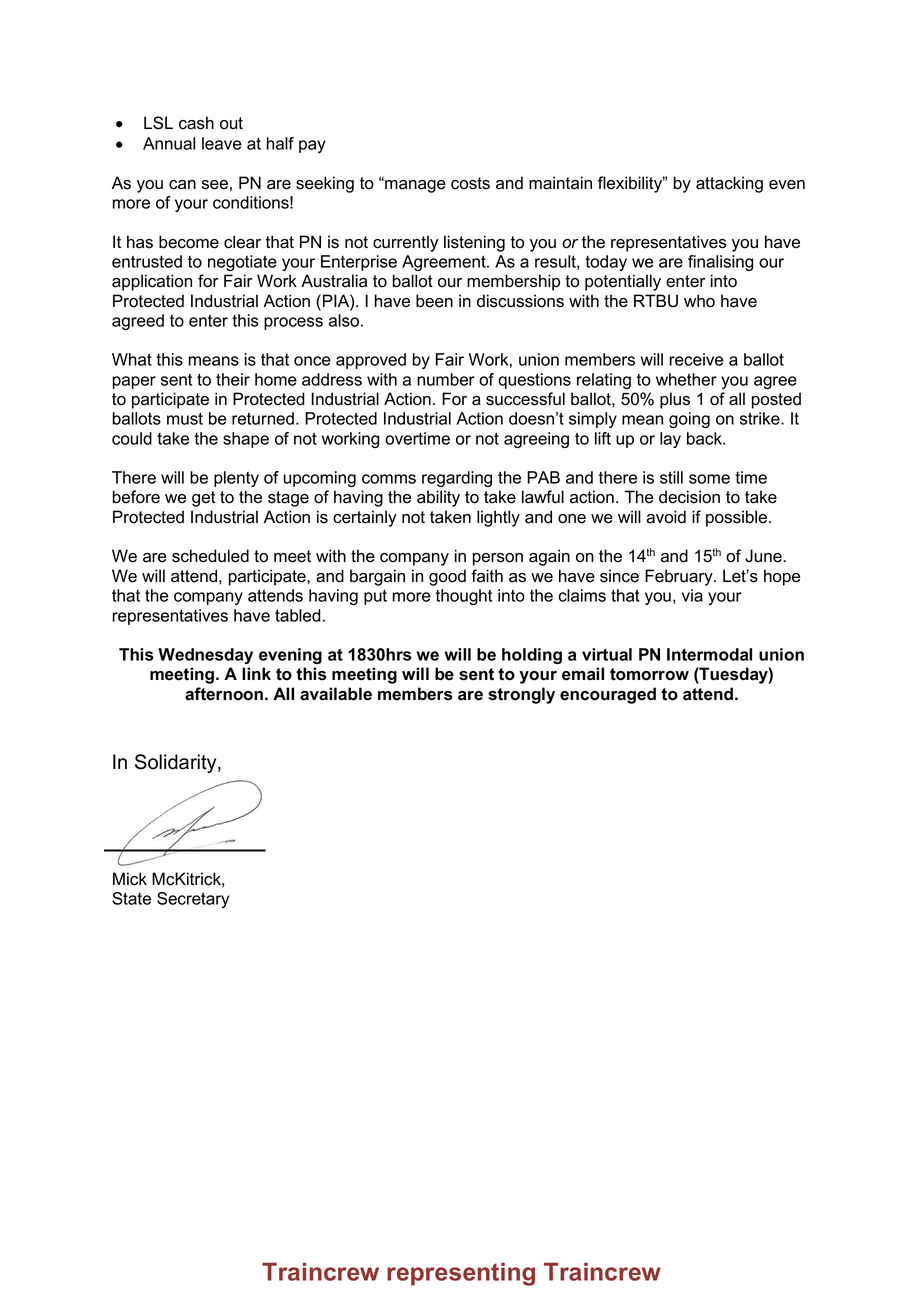 The width and height of the page is (924, 1308). What do you see at coordinates (689, 497) in the page?
I see `decision` at bounding box center [689, 497].
